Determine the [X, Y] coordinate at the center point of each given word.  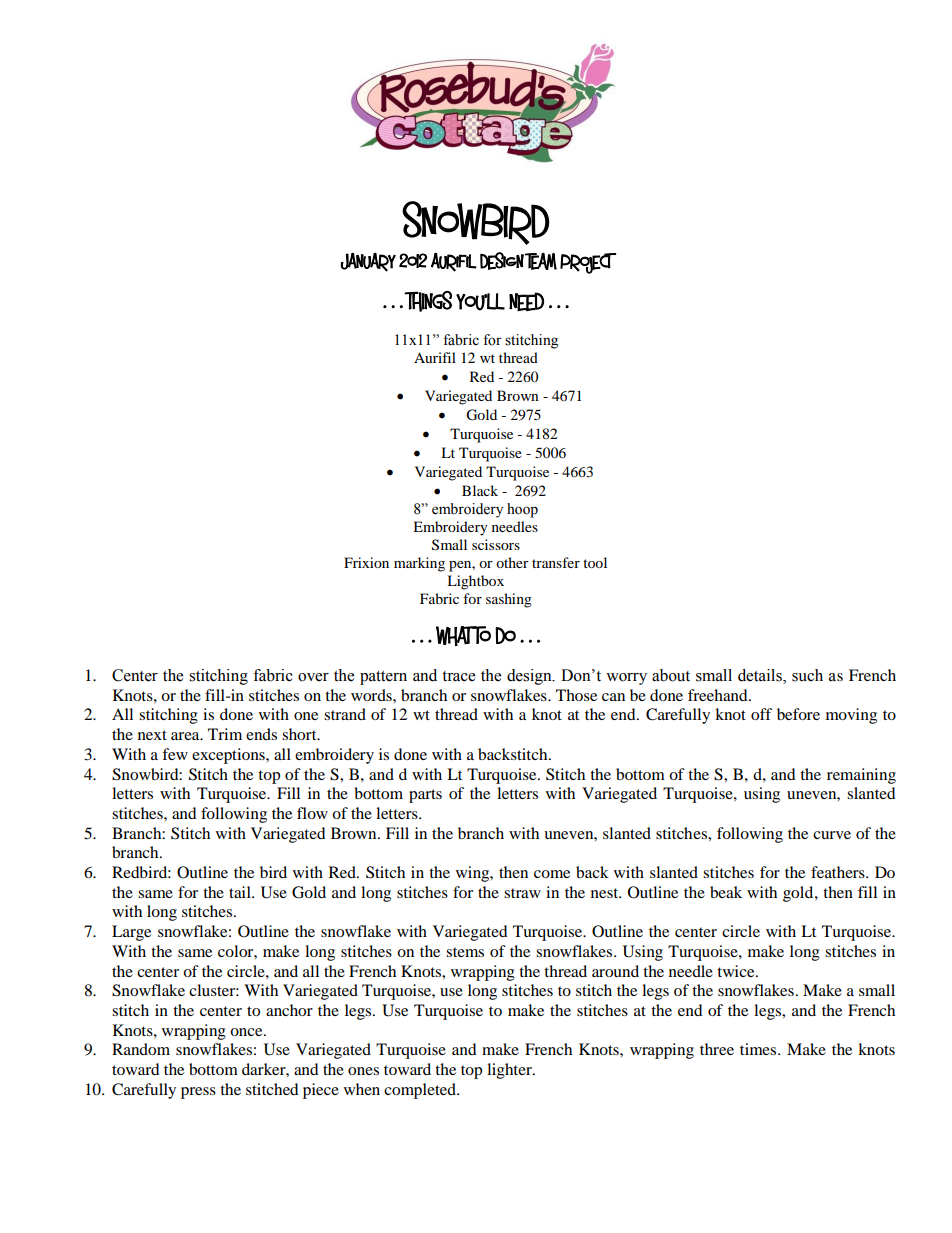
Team [541, 261]
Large [131, 933]
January [368, 262]
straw [522, 893]
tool [595, 562]
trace [458, 676]
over [313, 677]
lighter [510, 1071]
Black [480, 490]
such [807, 675]
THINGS [428, 301]
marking [419, 564]
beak [726, 892]
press [198, 1093]
